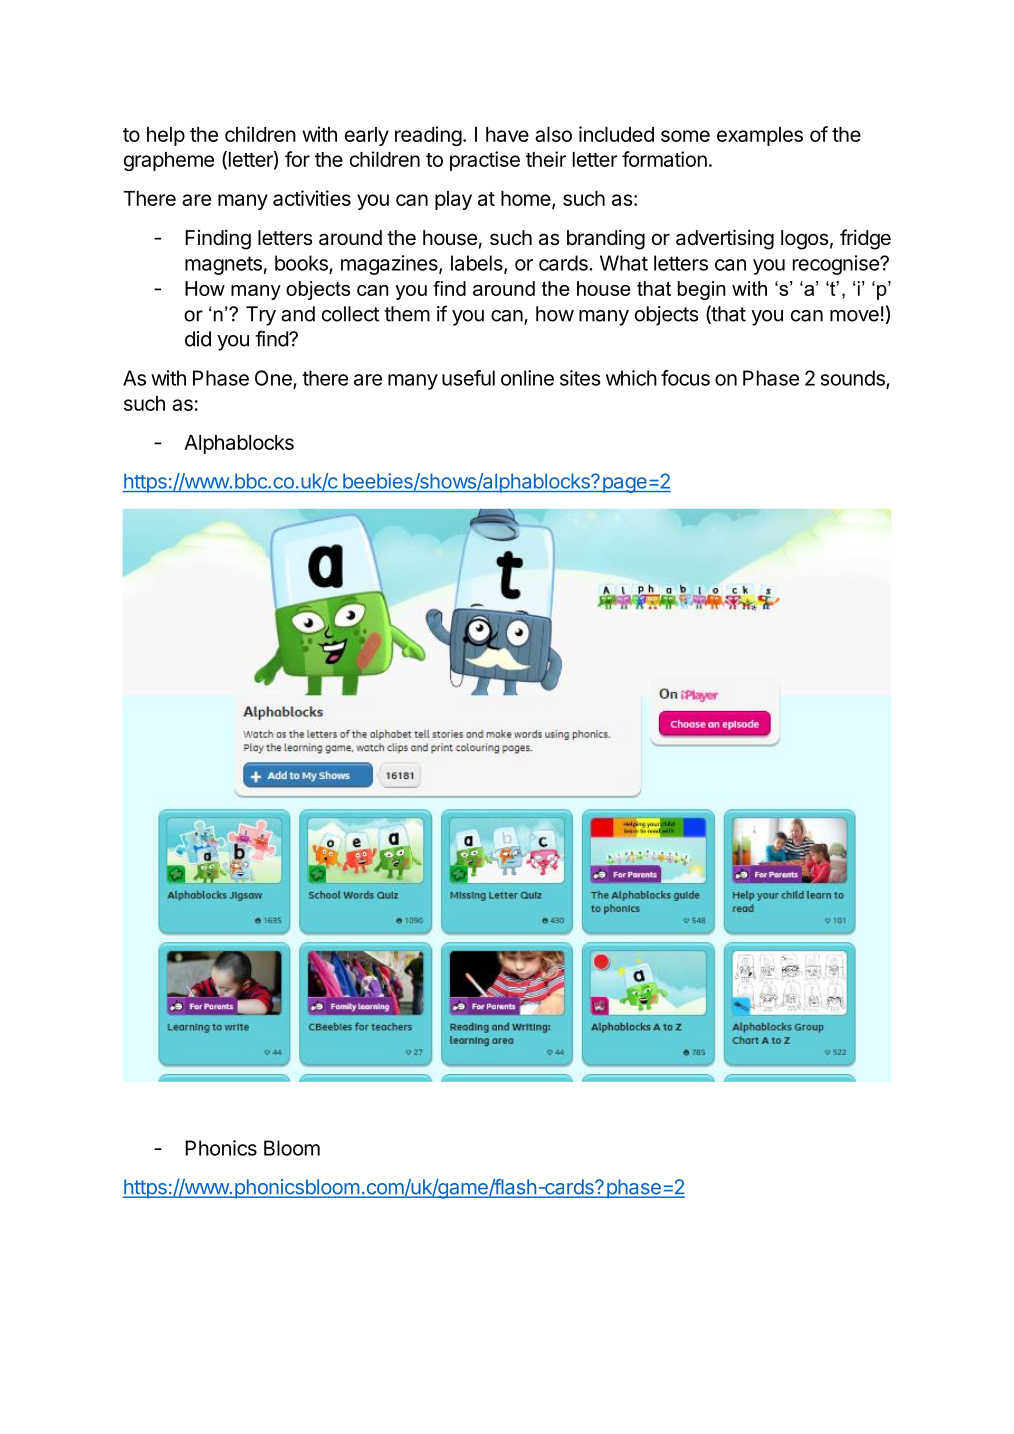 This screenshot has height=1434, width=1014. What do you see at coordinates (507, 134) in the screenshot?
I see `have` at bounding box center [507, 134].
